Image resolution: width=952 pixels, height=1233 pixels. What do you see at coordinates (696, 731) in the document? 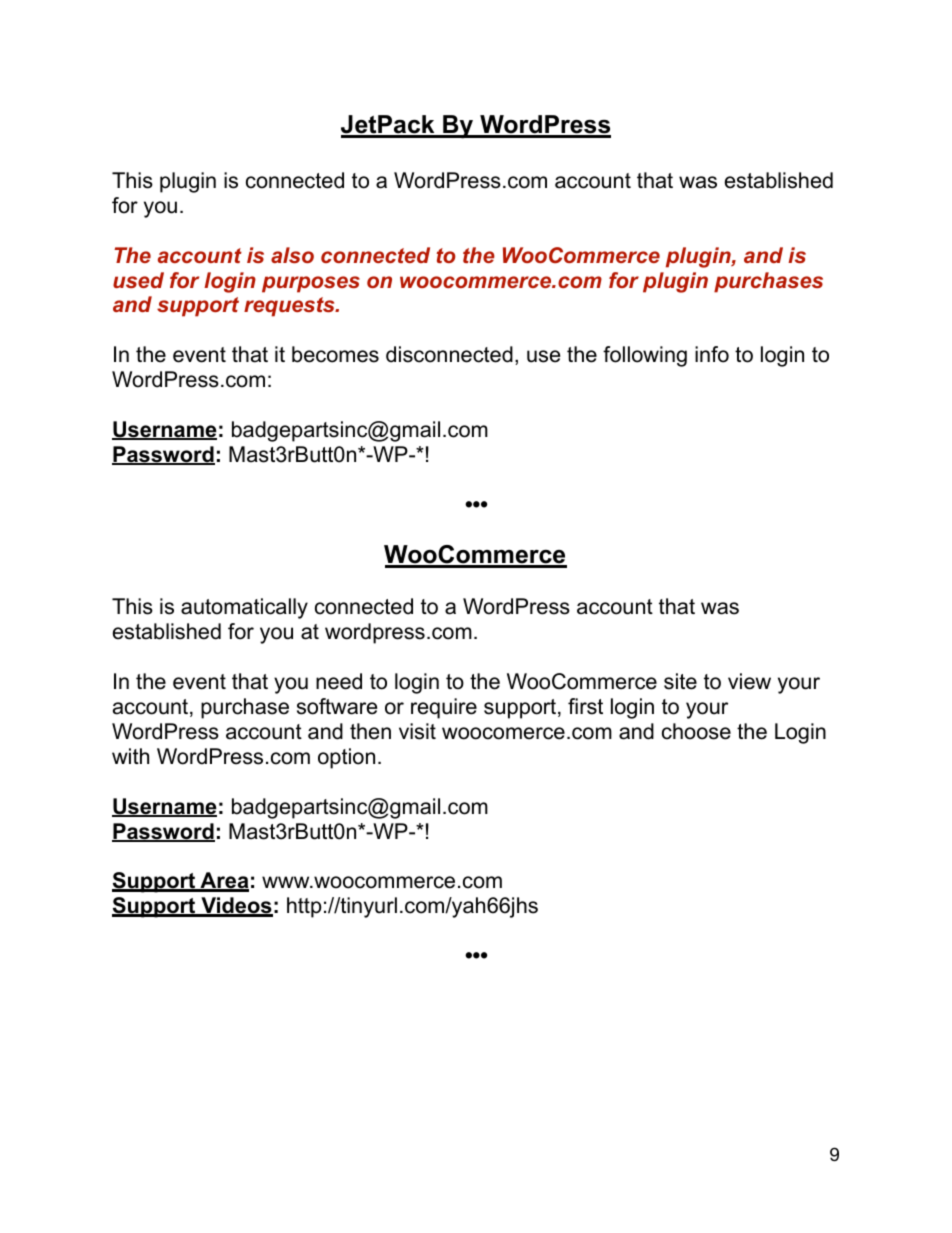
I see `choose` at bounding box center [696, 731].
